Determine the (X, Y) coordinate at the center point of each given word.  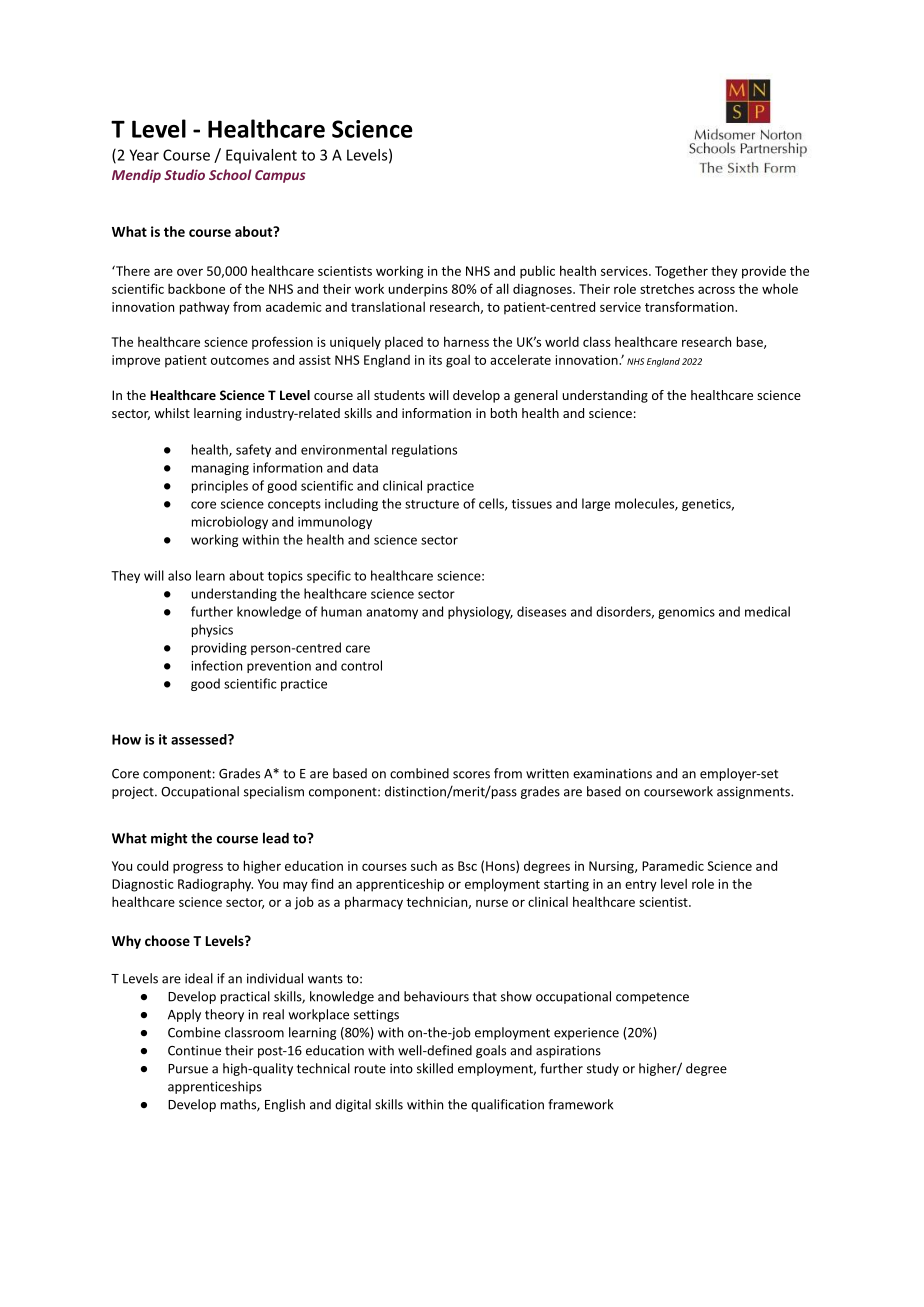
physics (212, 630)
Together (681, 272)
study (603, 1069)
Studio (184, 174)
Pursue (188, 1069)
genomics (686, 613)
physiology (480, 612)
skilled (435, 1068)
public (537, 272)
